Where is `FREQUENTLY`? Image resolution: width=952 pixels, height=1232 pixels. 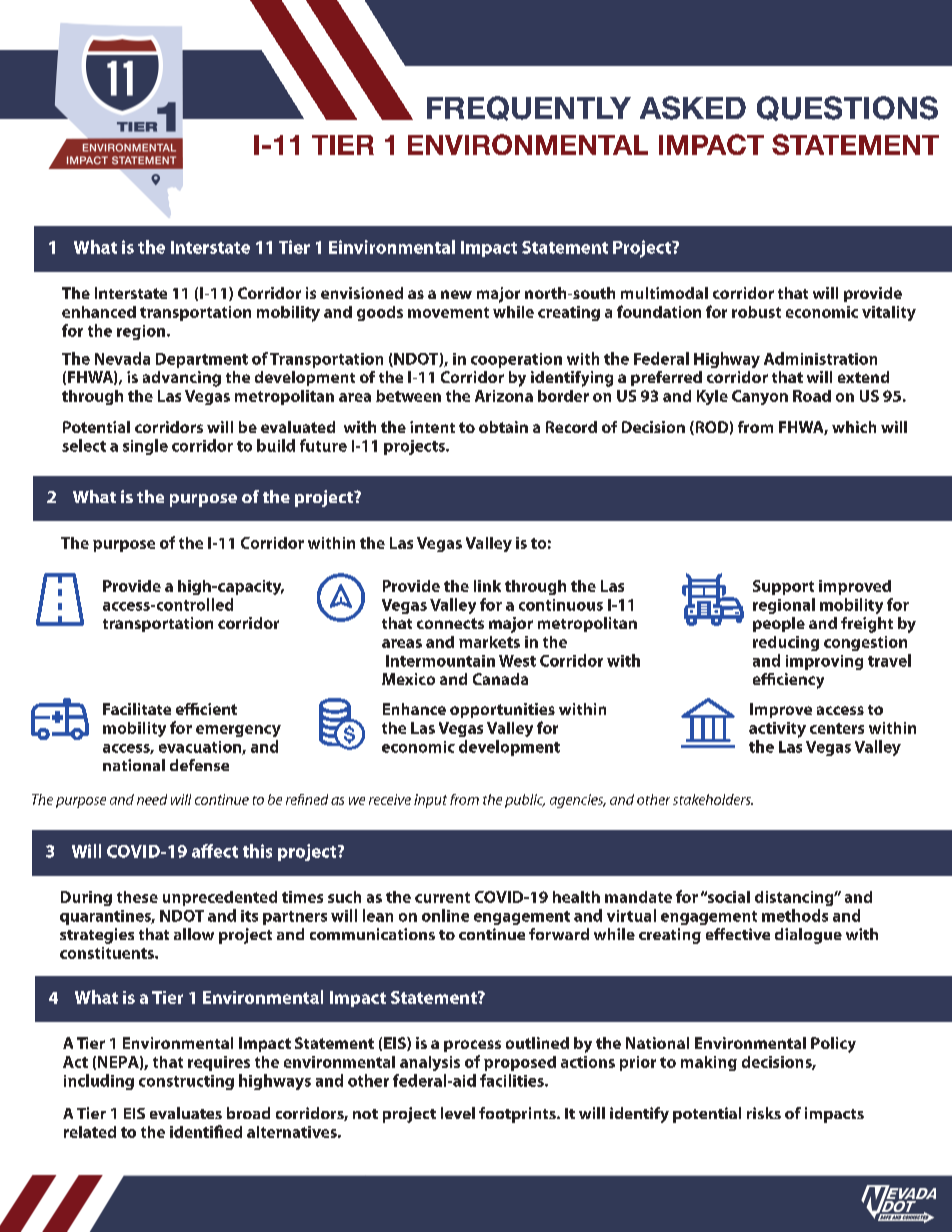 FREQUENTLY is located at coordinates (529, 108).
